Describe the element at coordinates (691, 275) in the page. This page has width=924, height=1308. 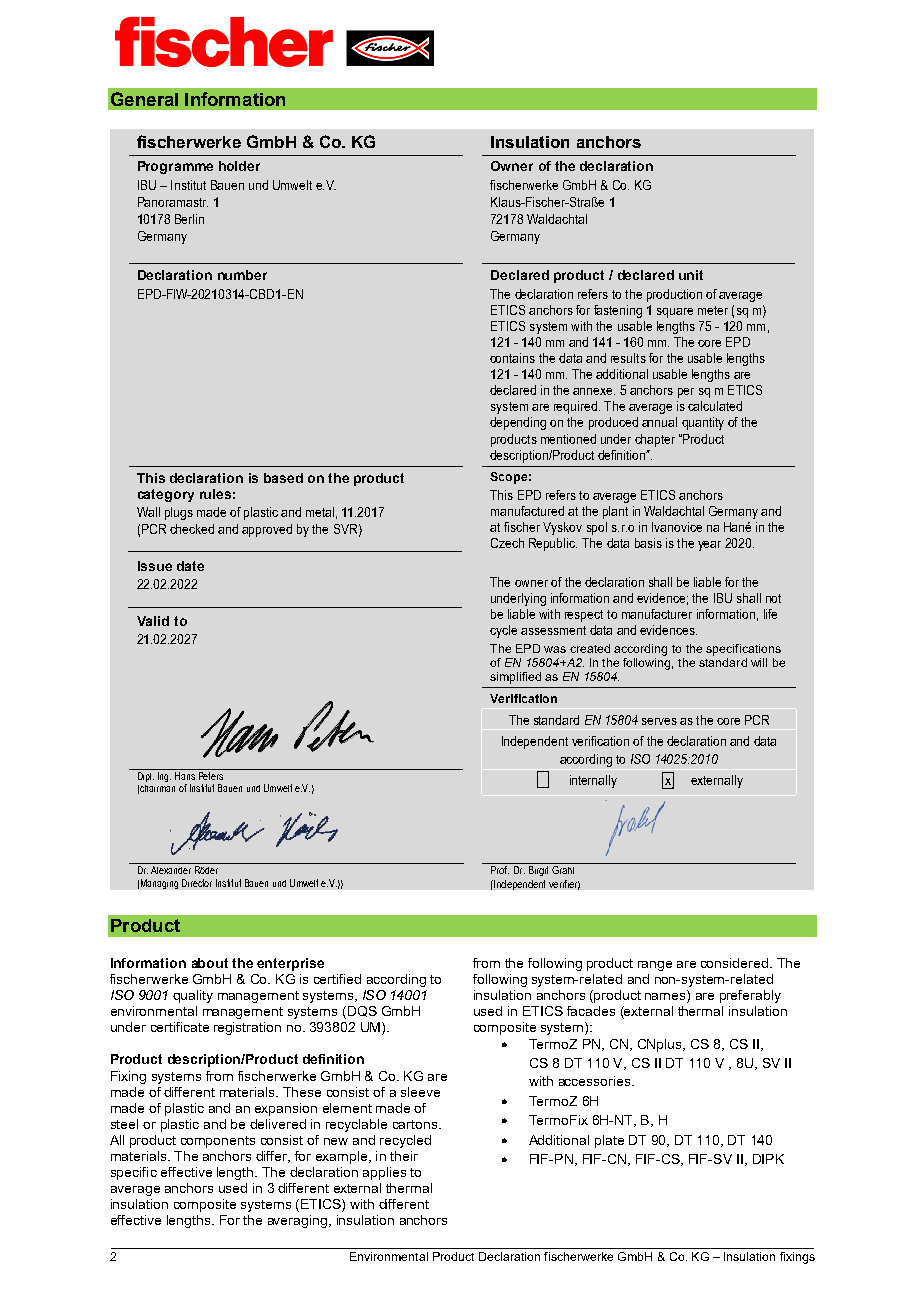
I see `unit` at that location.
